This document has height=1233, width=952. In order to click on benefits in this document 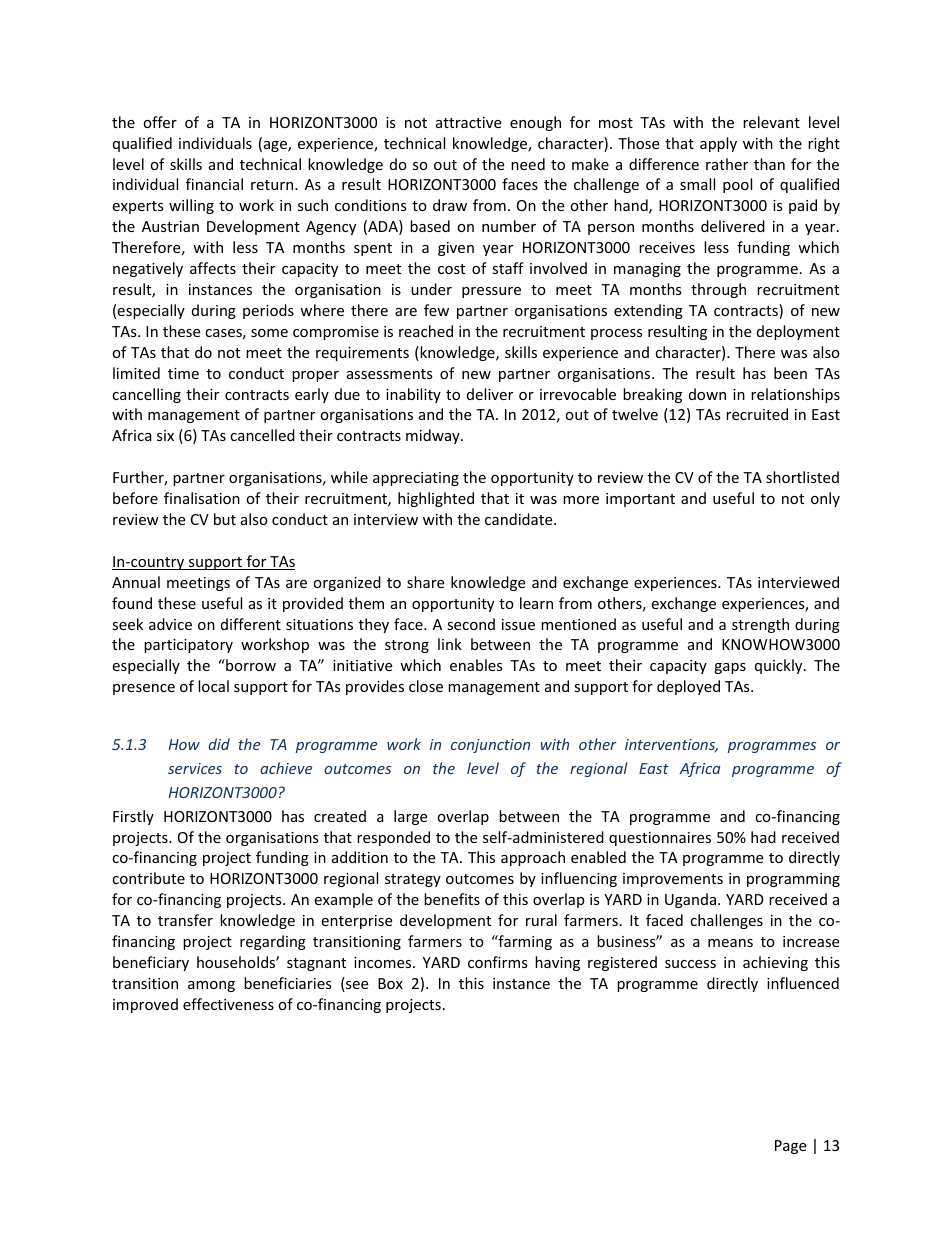, I will do `click(452, 899)`.
